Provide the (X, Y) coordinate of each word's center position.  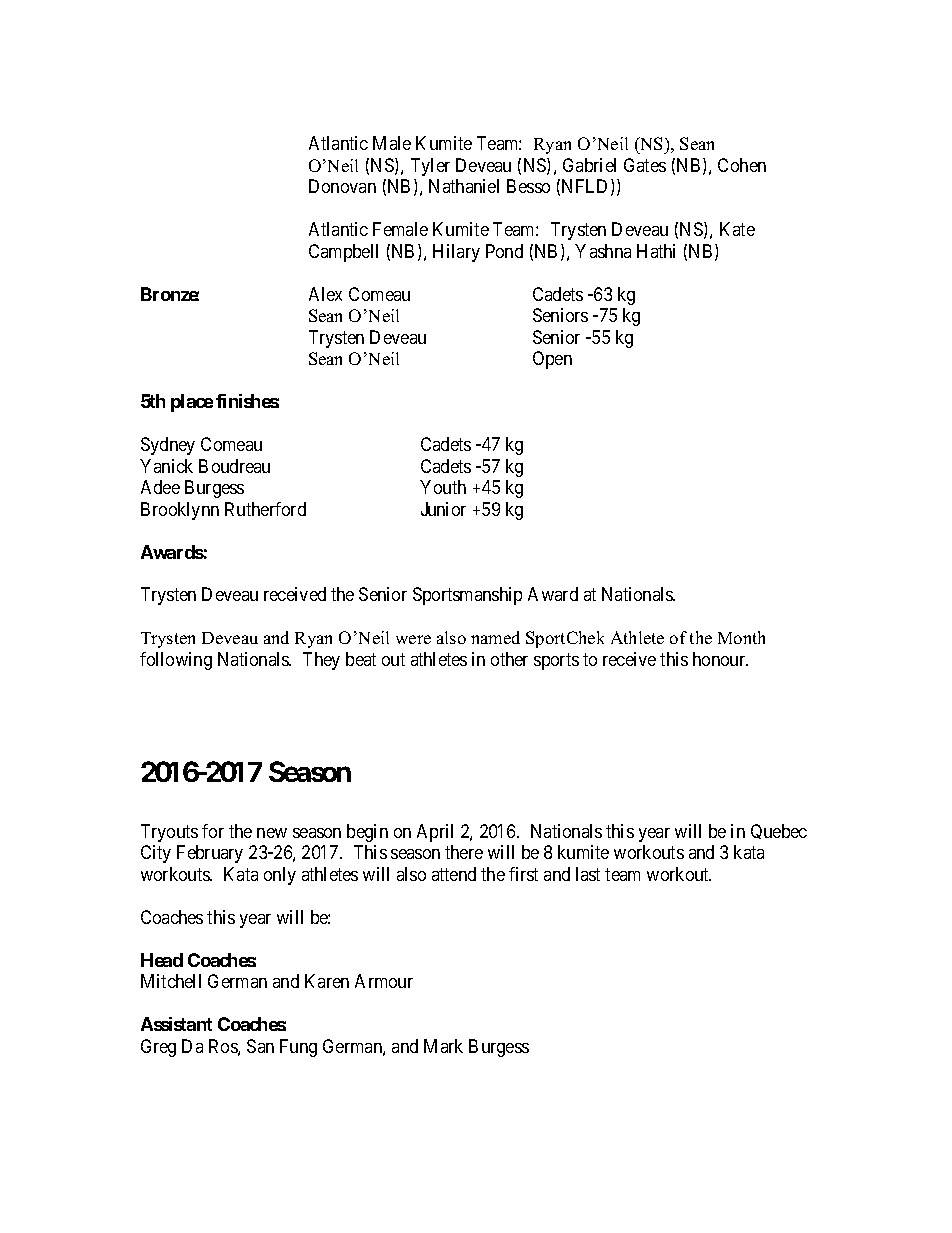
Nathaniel (464, 186)
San (260, 1046)
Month (741, 637)
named (495, 637)
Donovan (342, 186)
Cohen (742, 165)
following (176, 661)
